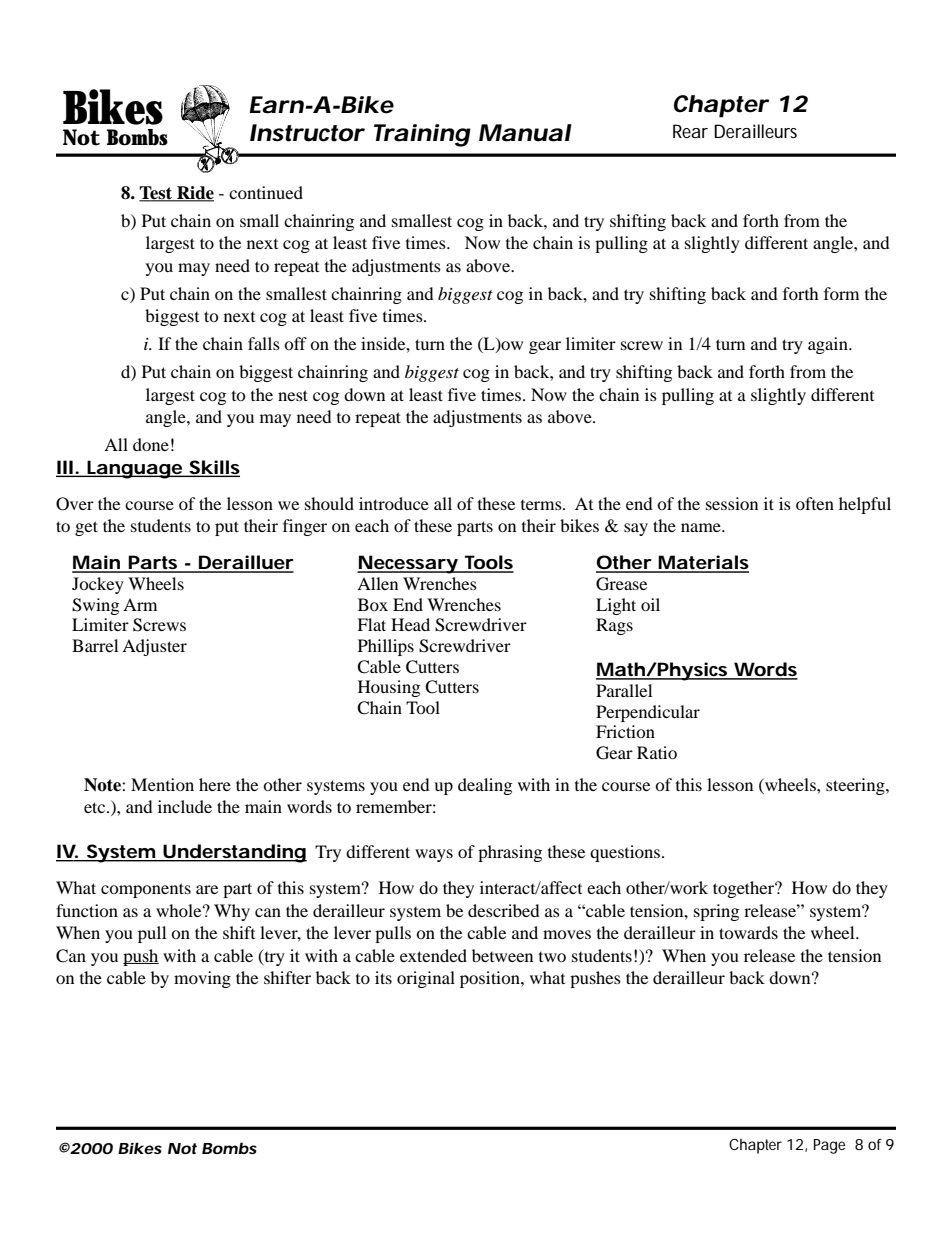 This screenshot has width=952, height=1233. What do you see at coordinates (202, 979) in the screenshot?
I see `moving` at bounding box center [202, 979].
